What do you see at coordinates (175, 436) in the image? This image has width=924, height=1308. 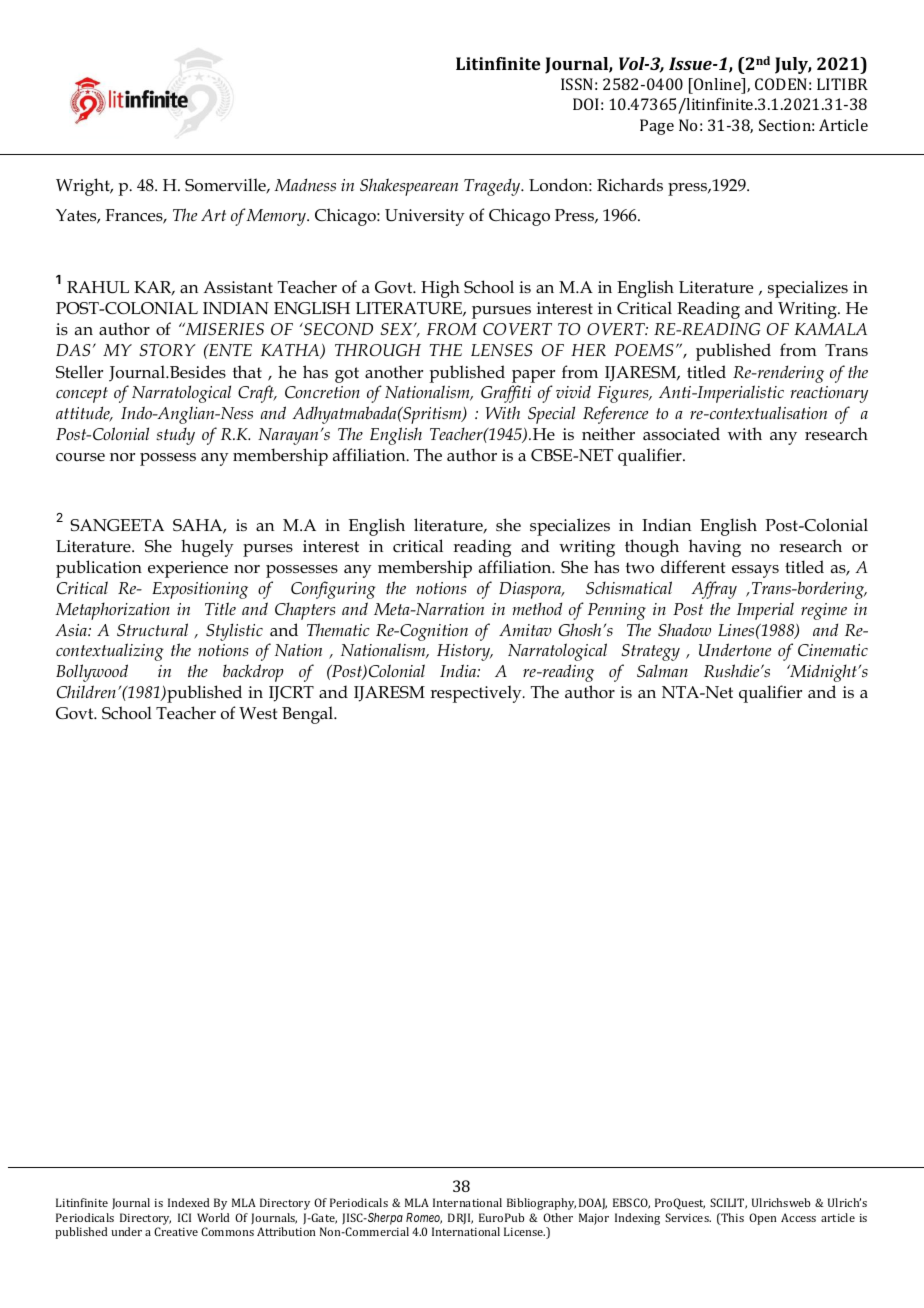 I see `study` at bounding box center [175, 436].
